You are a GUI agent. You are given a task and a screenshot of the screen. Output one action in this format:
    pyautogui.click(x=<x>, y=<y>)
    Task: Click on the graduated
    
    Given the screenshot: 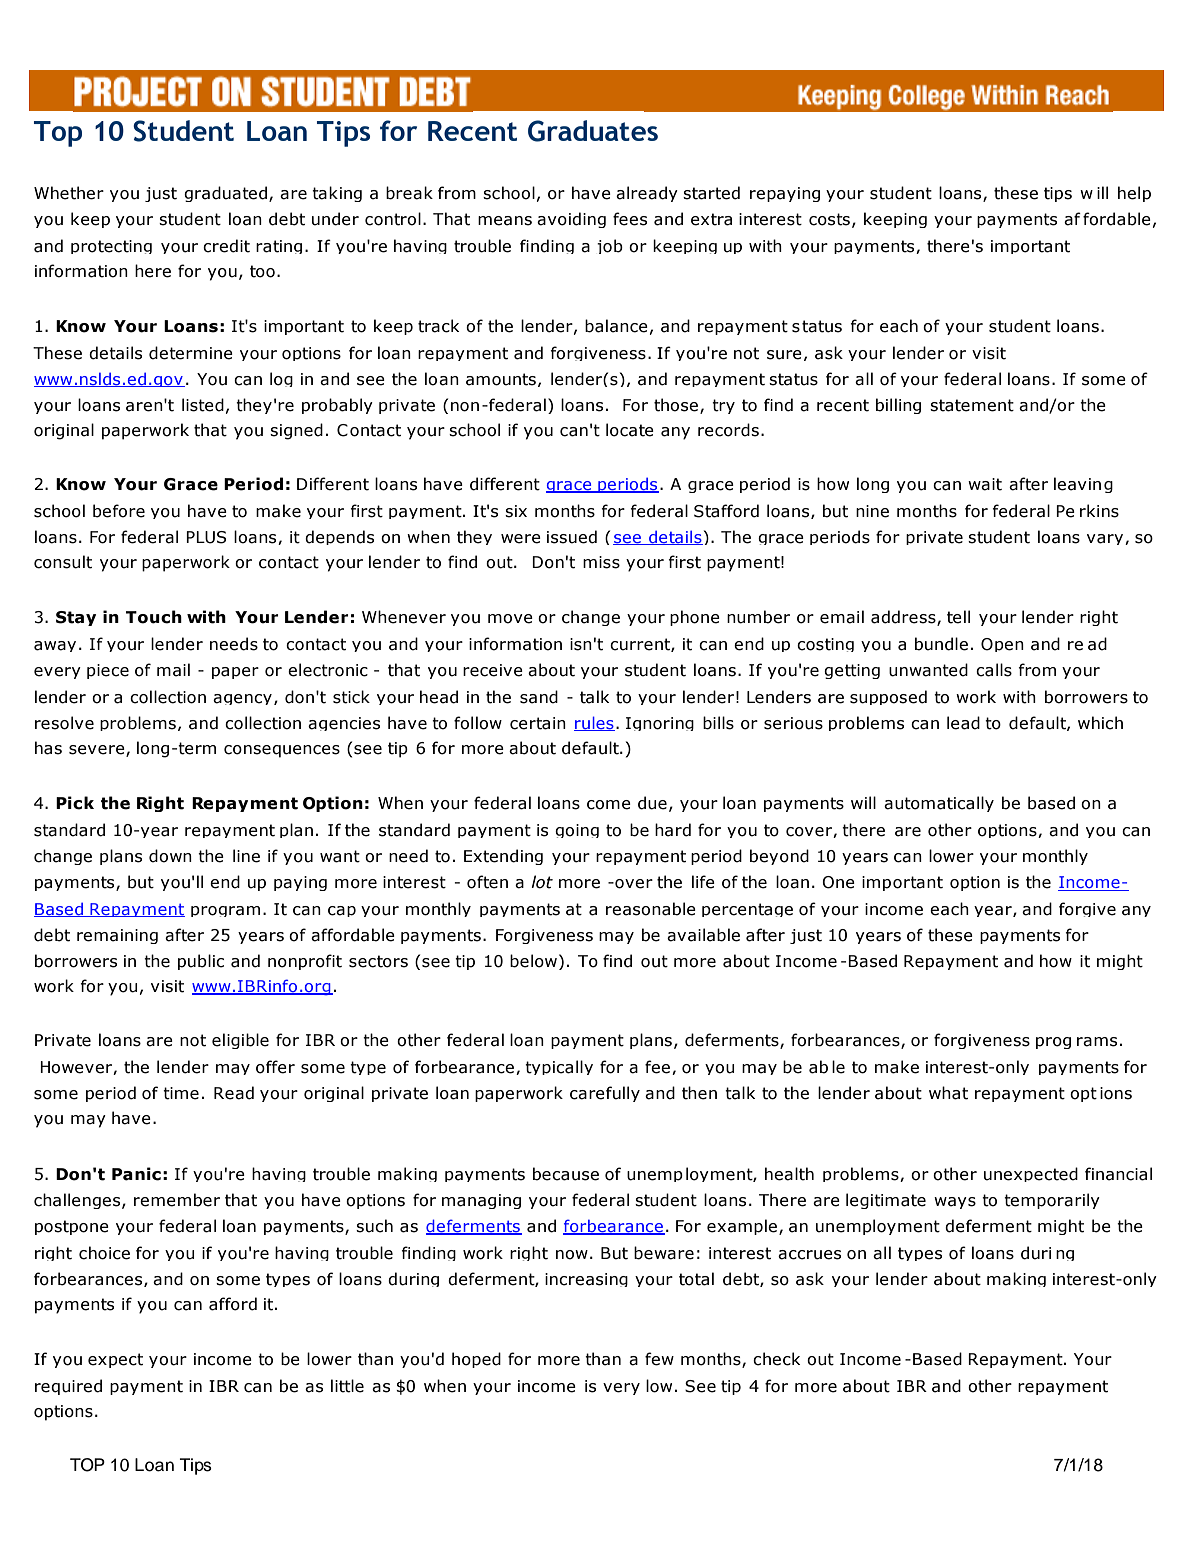 What is the action you would take?
    pyautogui.click(x=225, y=194)
